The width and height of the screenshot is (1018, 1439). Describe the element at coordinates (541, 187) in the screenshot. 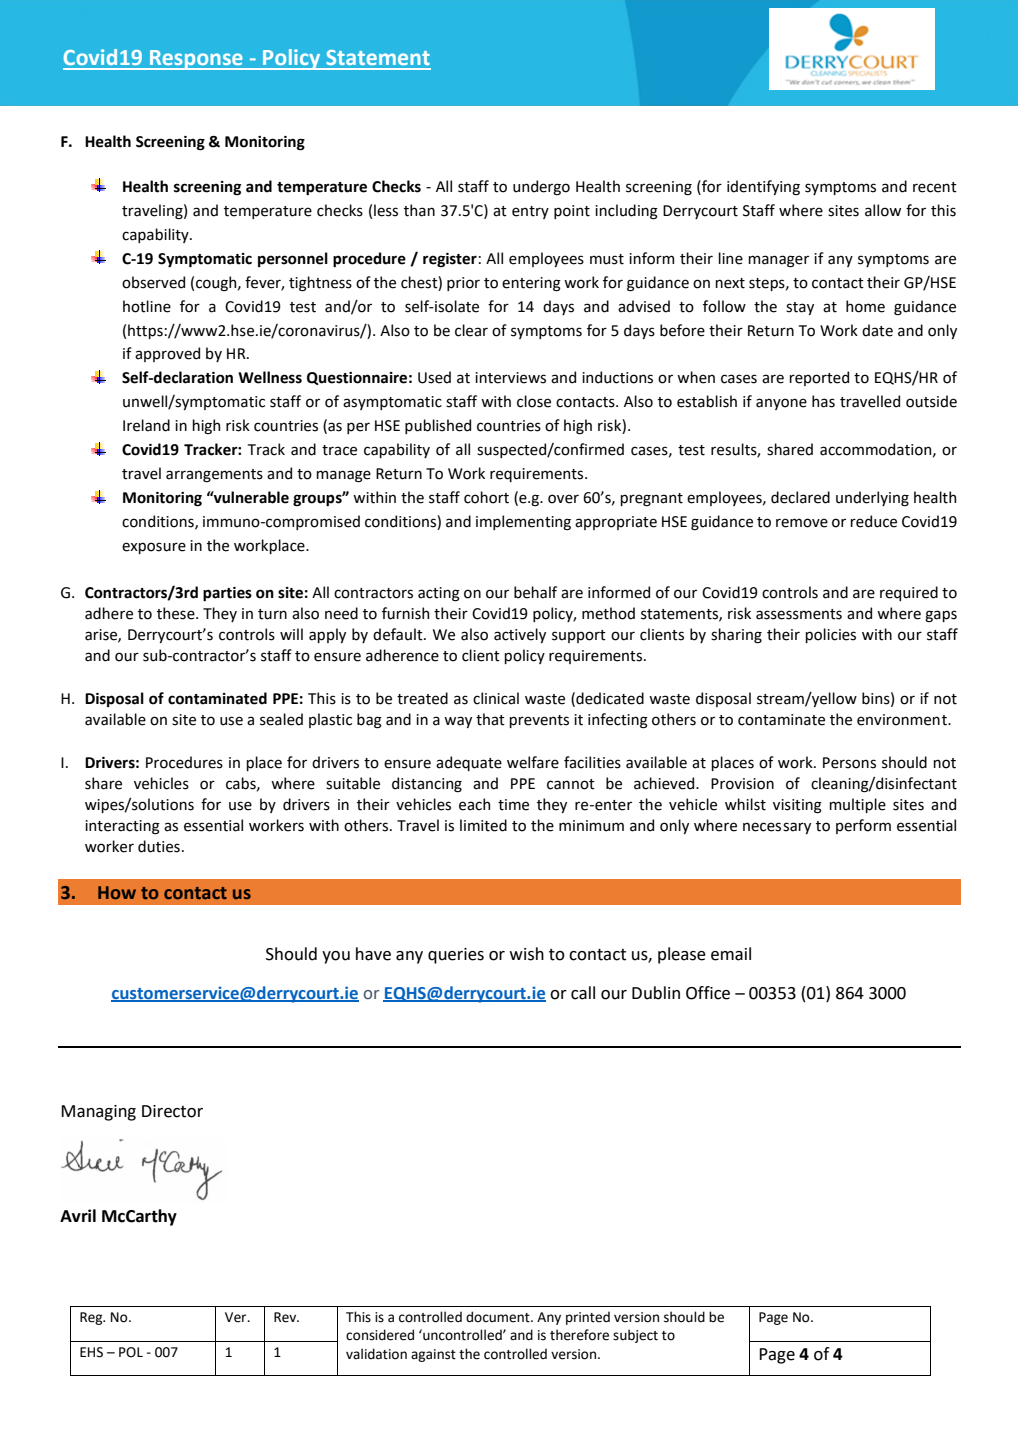

I see `undergo` at that location.
